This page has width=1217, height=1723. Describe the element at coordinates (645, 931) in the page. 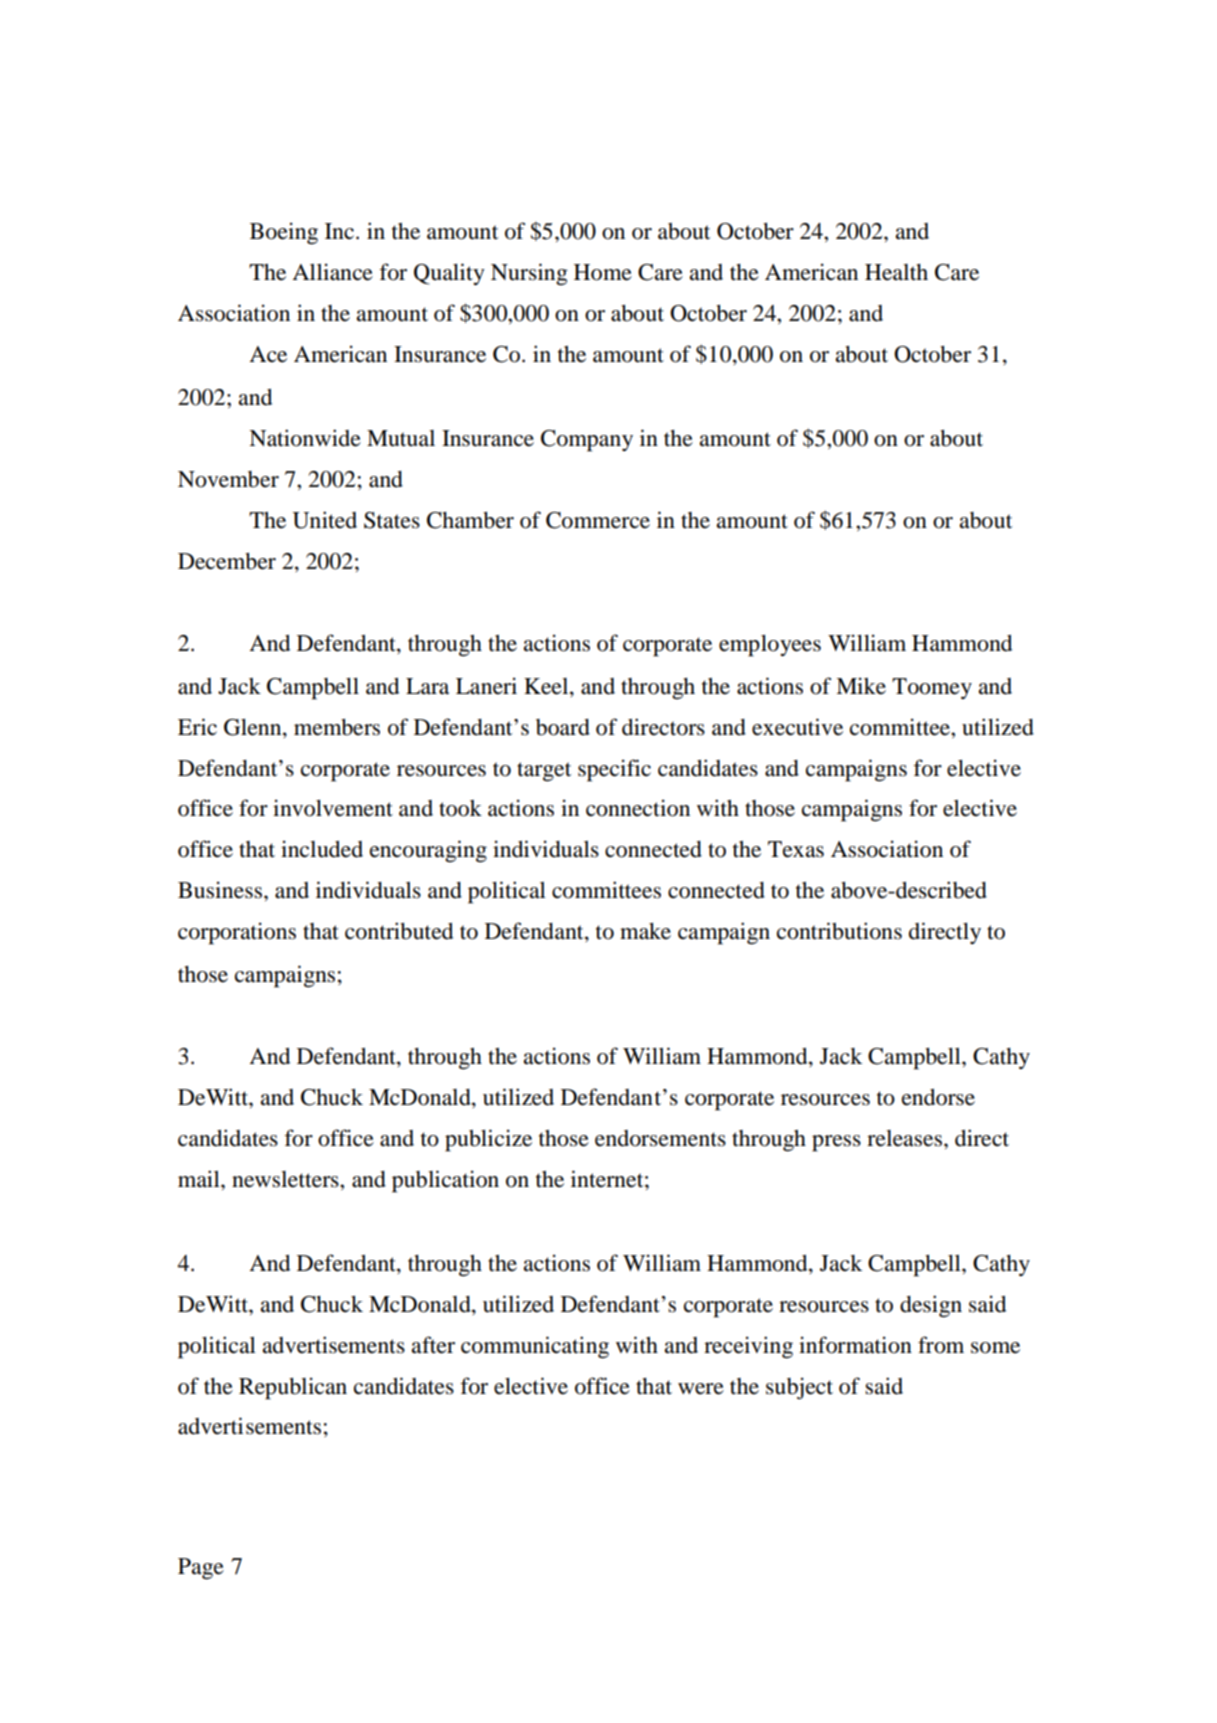

I see `make` at that location.
